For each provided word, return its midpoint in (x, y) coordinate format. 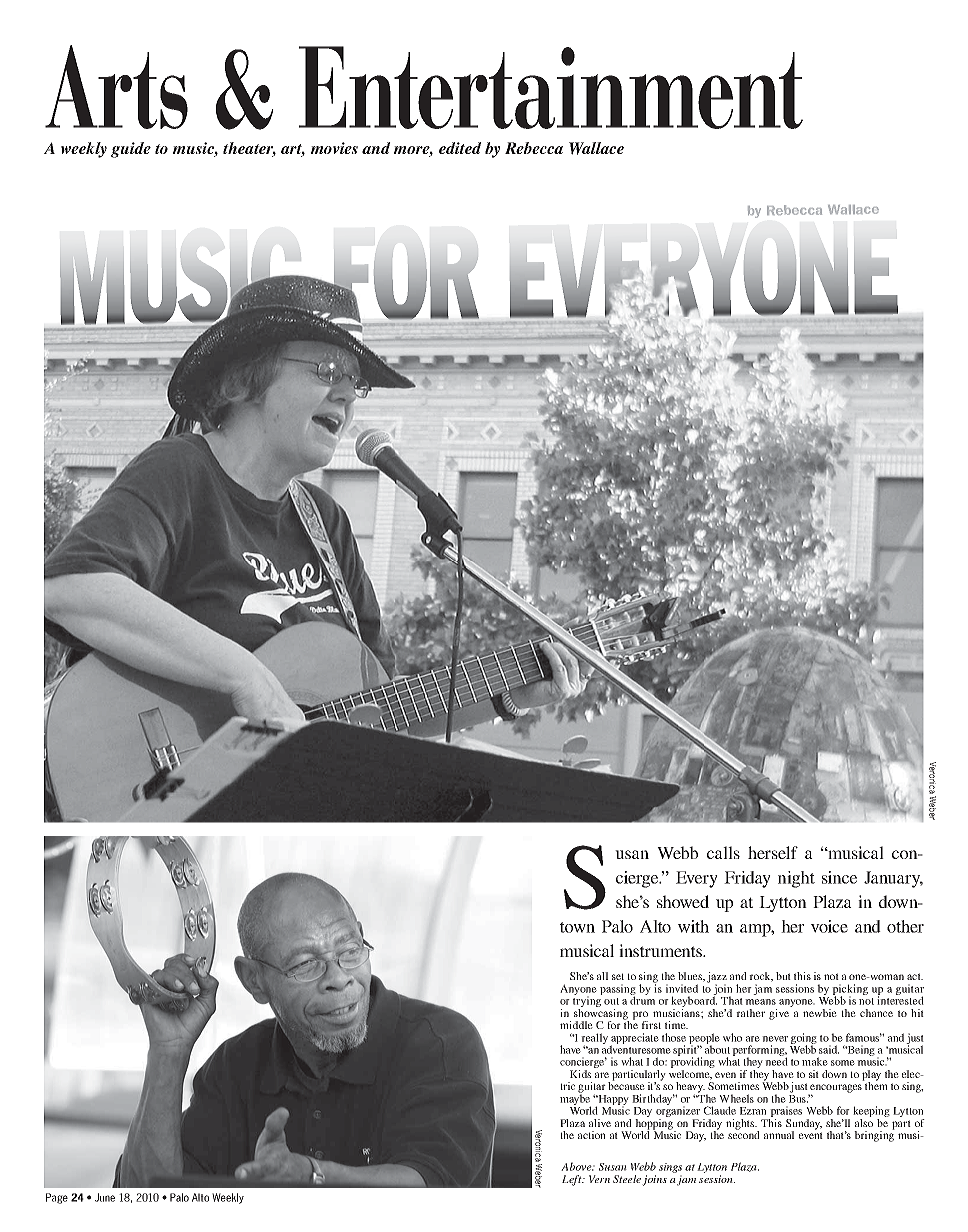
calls (723, 852)
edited (460, 148)
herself (773, 852)
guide (131, 150)
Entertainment (551, 87)
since (839, 877)
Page (57, 1198)
